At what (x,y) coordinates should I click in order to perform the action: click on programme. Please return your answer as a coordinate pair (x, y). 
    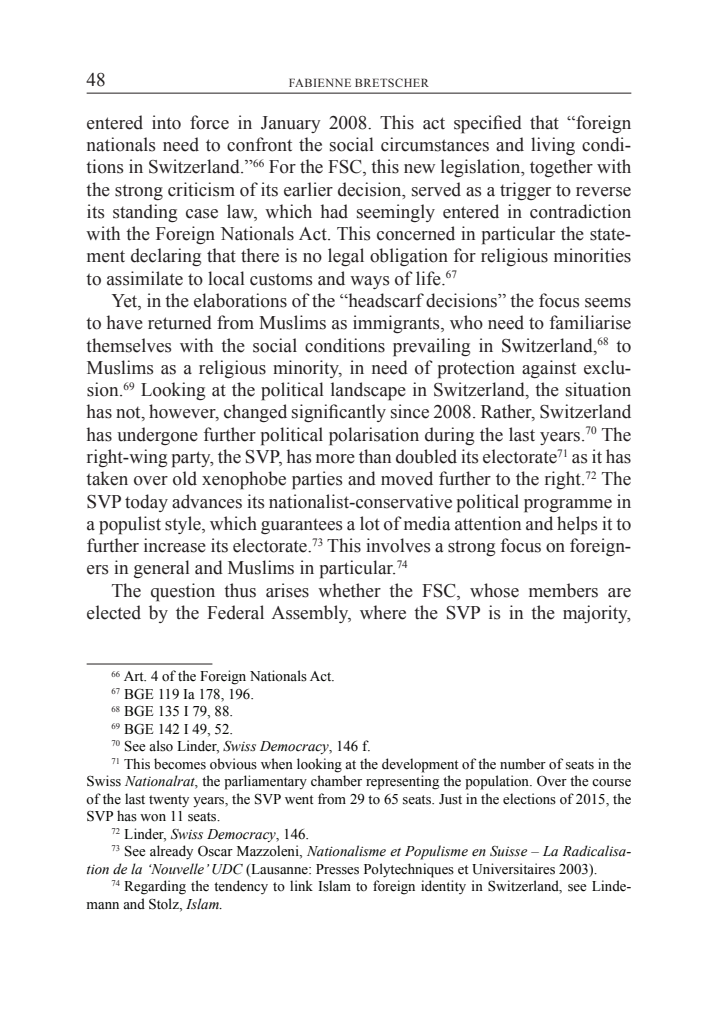
    Looking at the image, I should click on (568, 506).
